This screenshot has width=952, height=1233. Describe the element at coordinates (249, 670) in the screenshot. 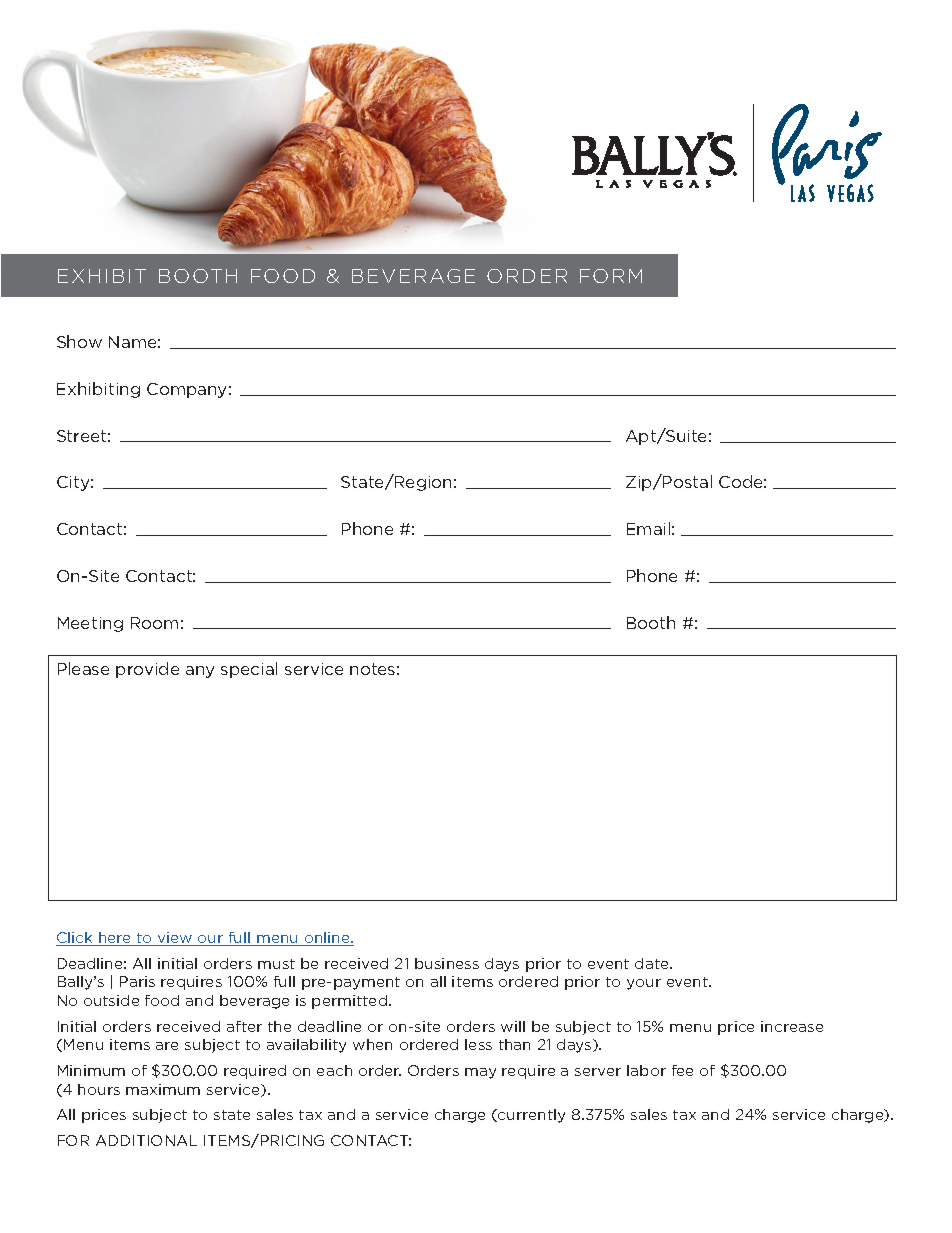

I see `special` at that location.
